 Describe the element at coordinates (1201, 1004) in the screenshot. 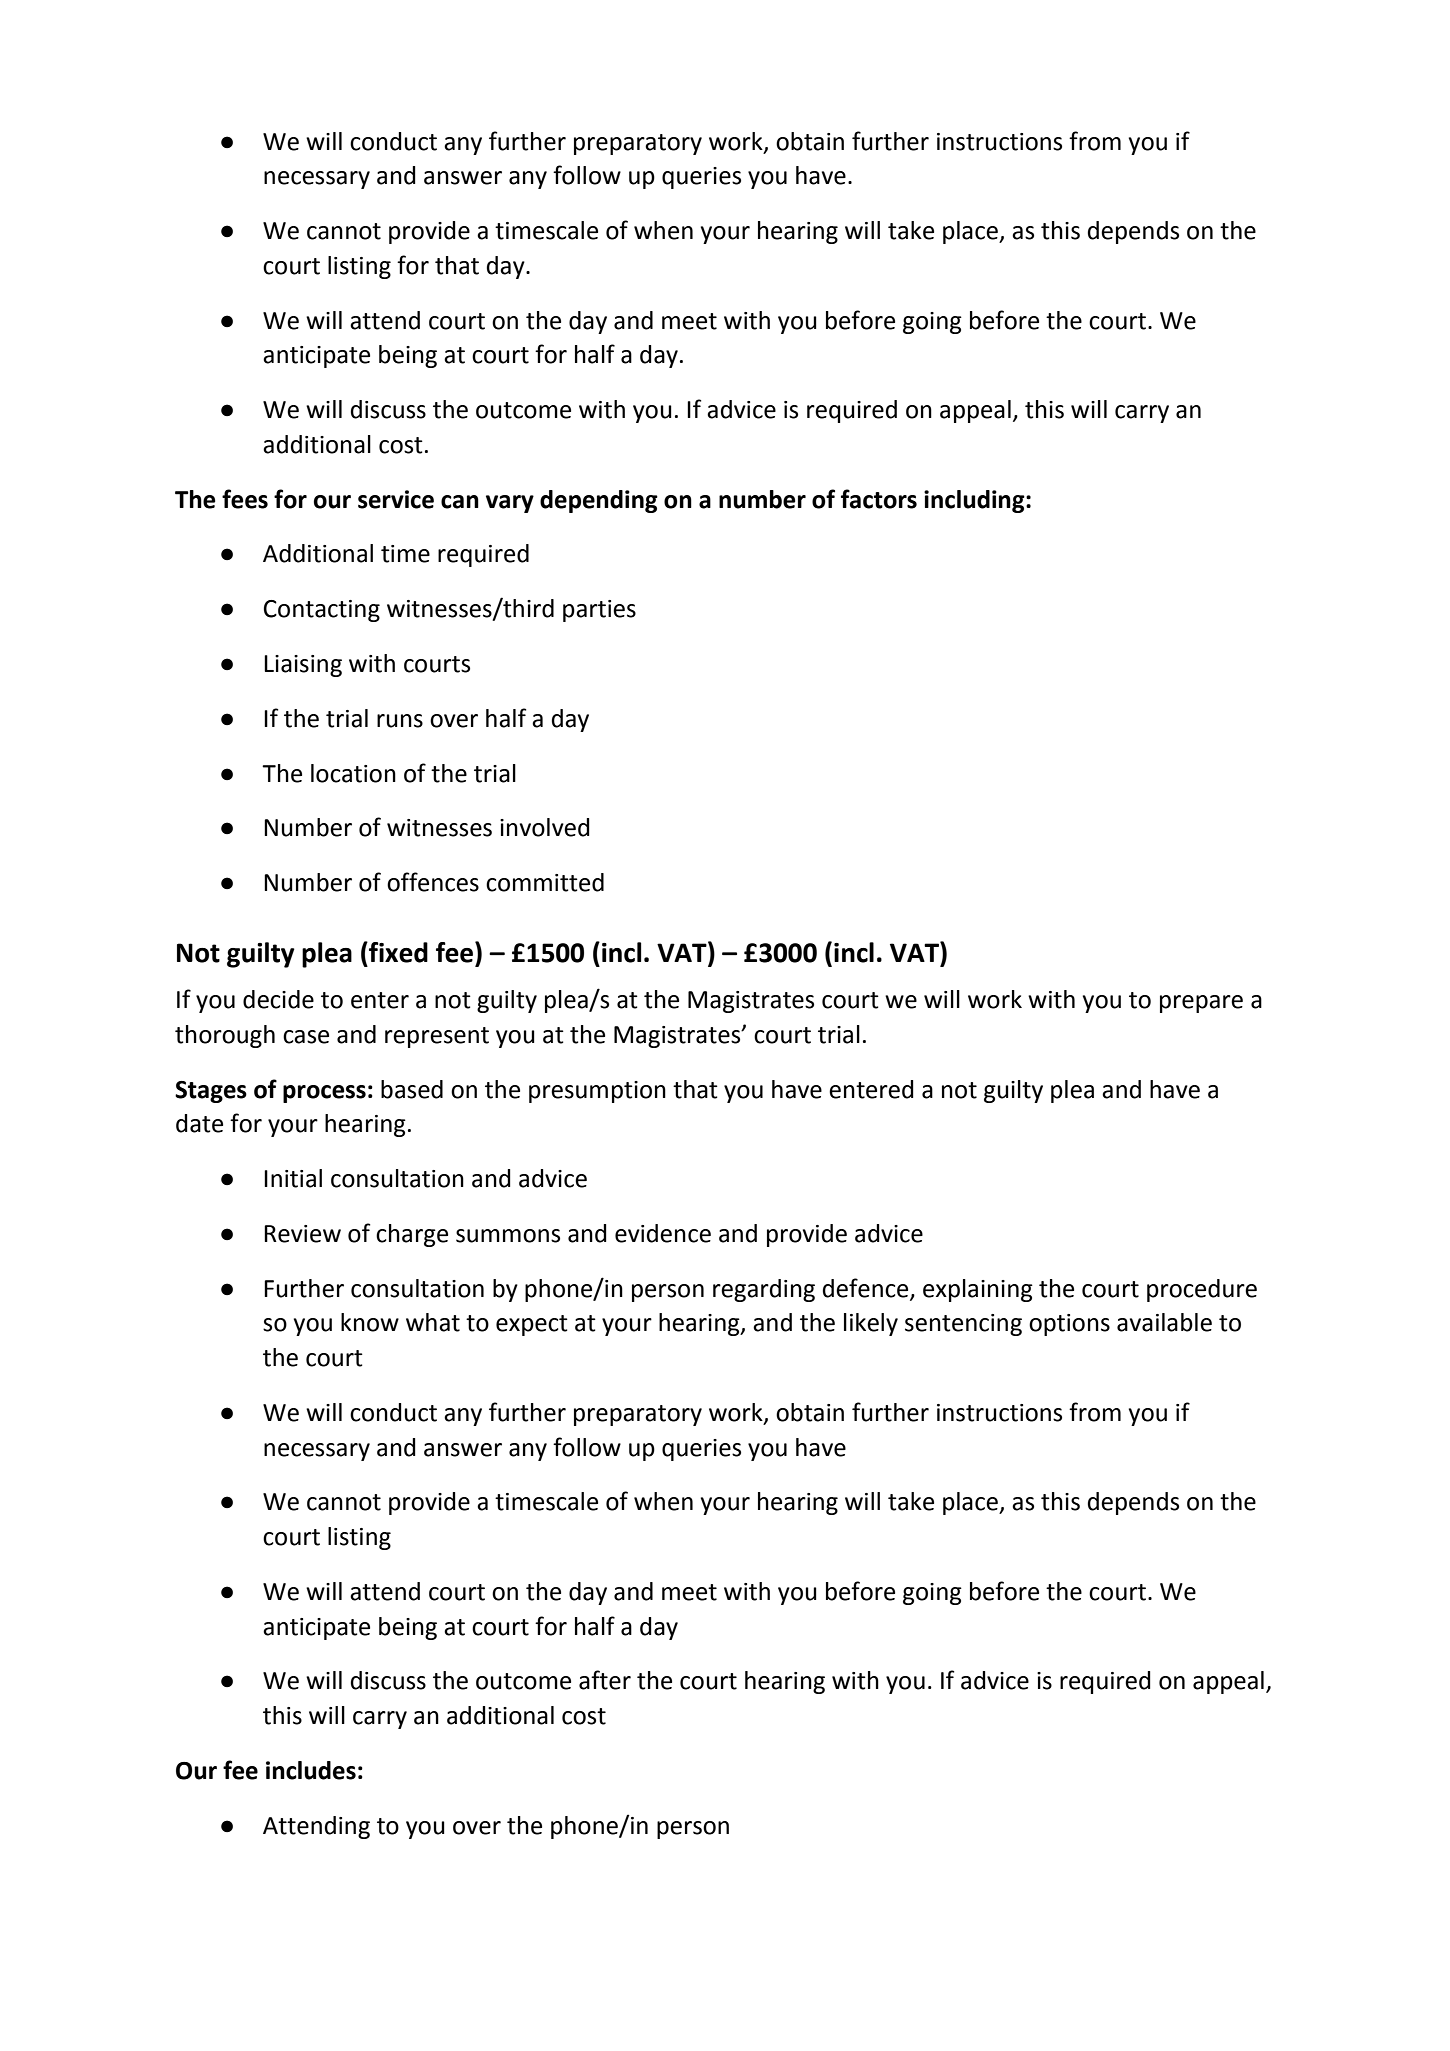

I see `prepare` at that location.
